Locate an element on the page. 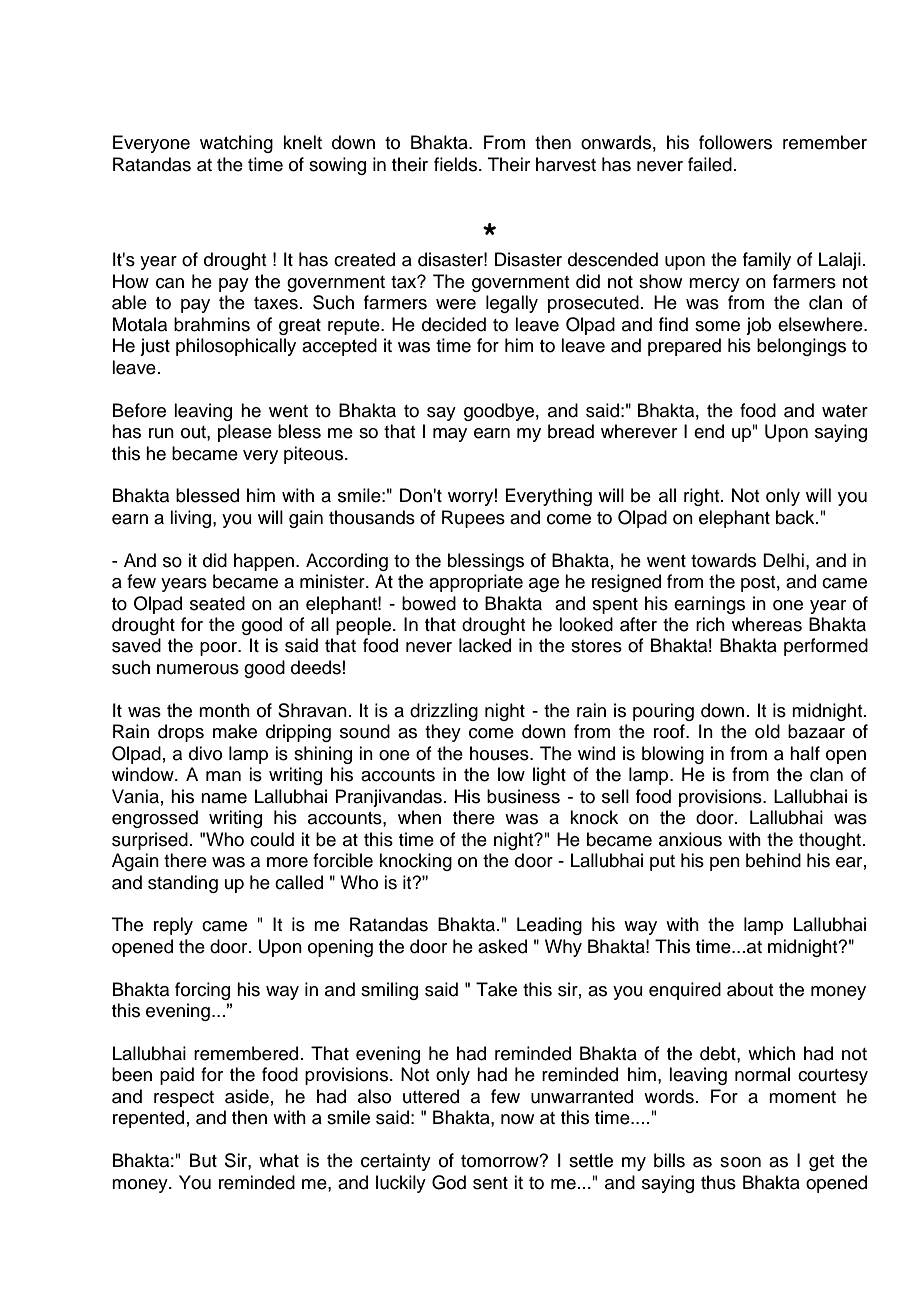  asked is located at coordinates (502, 946).
